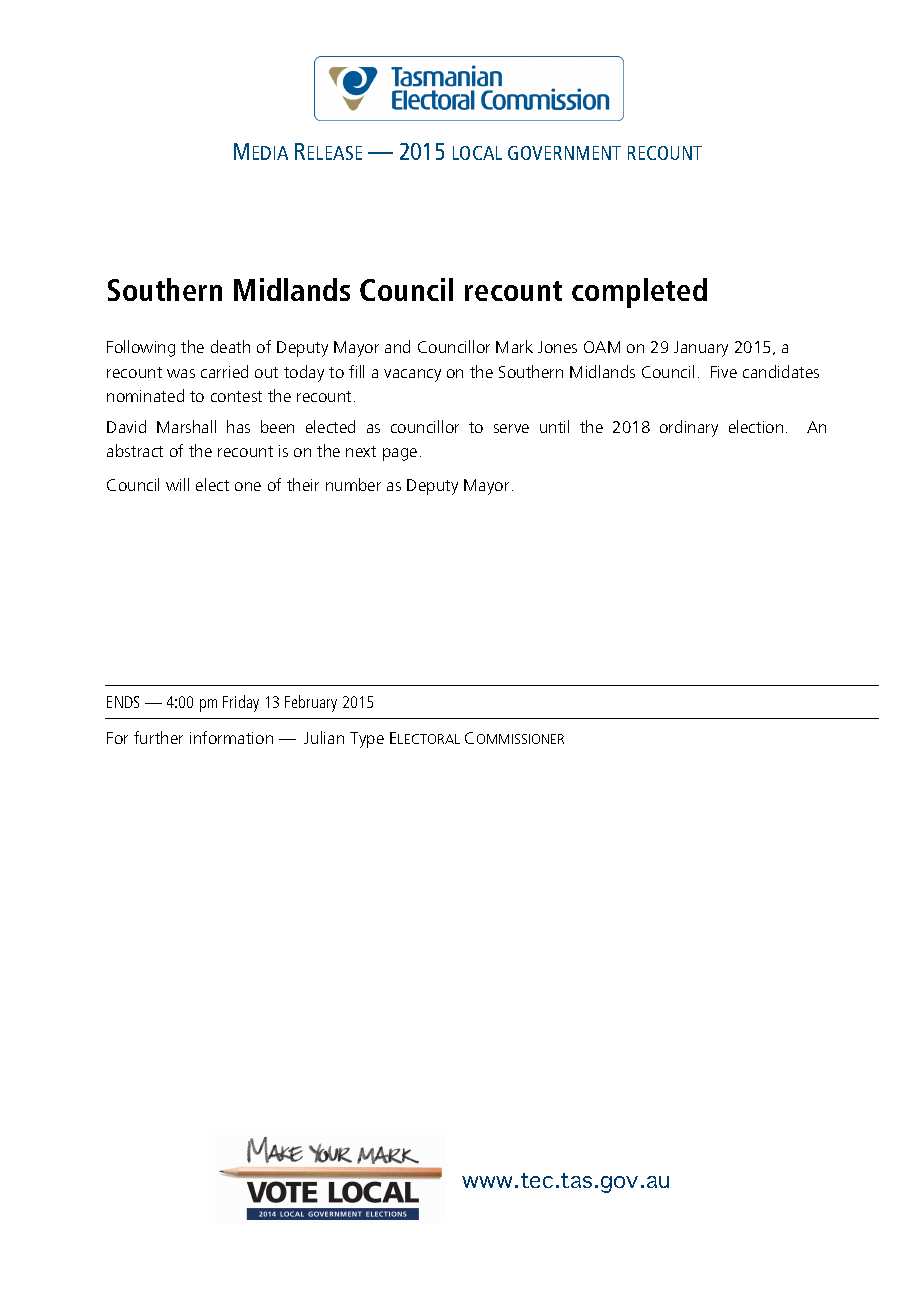 This image has height=1308, width=924. I want to click on GOVERNMENT, so click(564, 153).
